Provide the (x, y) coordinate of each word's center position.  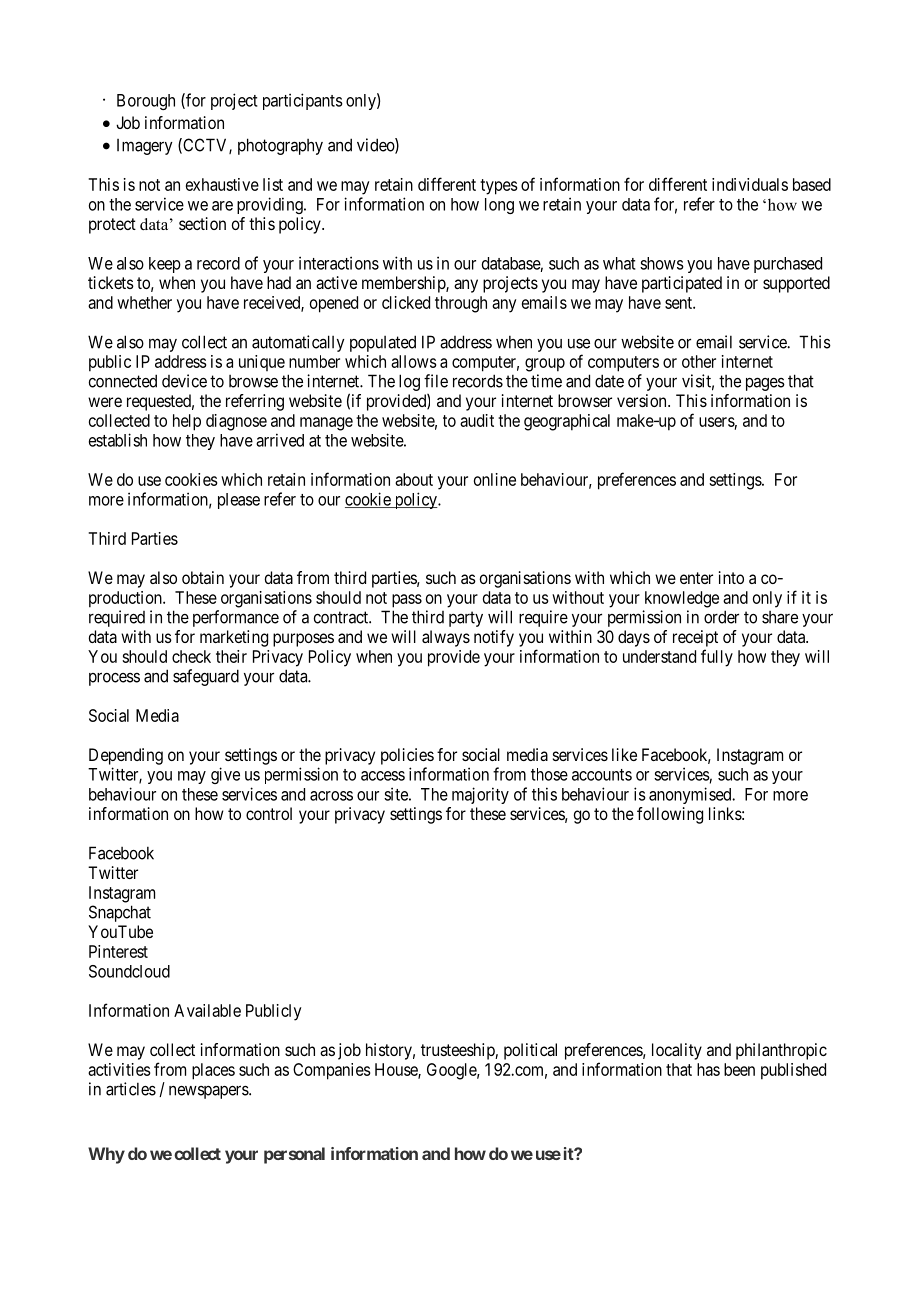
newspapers (209, 1092)
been (739, 1069)
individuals (750, 184)
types (499, 187)
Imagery (145, 147)
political (530, 1051)
